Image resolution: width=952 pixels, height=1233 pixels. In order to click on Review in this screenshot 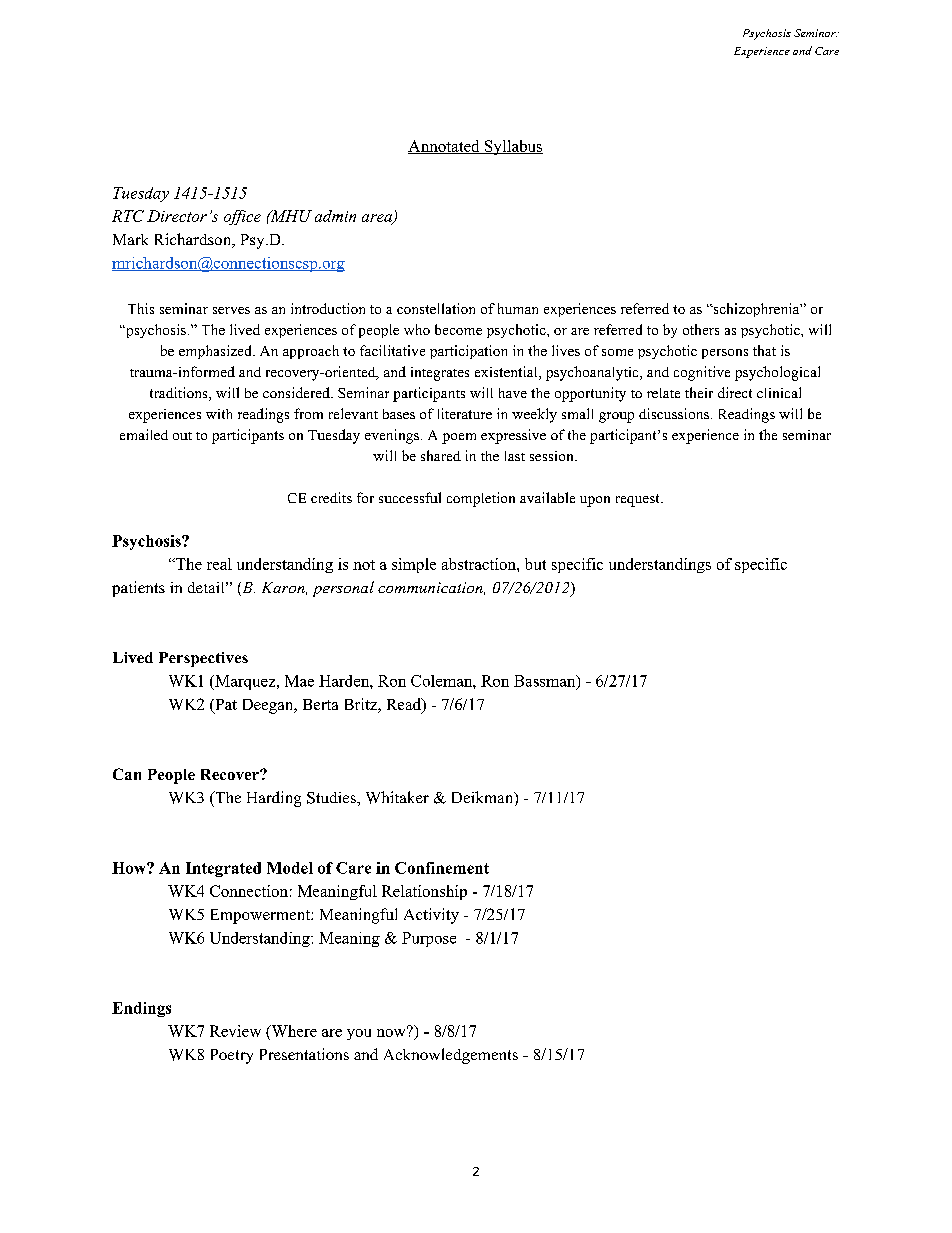, I will do `click(235, 1031)`.
